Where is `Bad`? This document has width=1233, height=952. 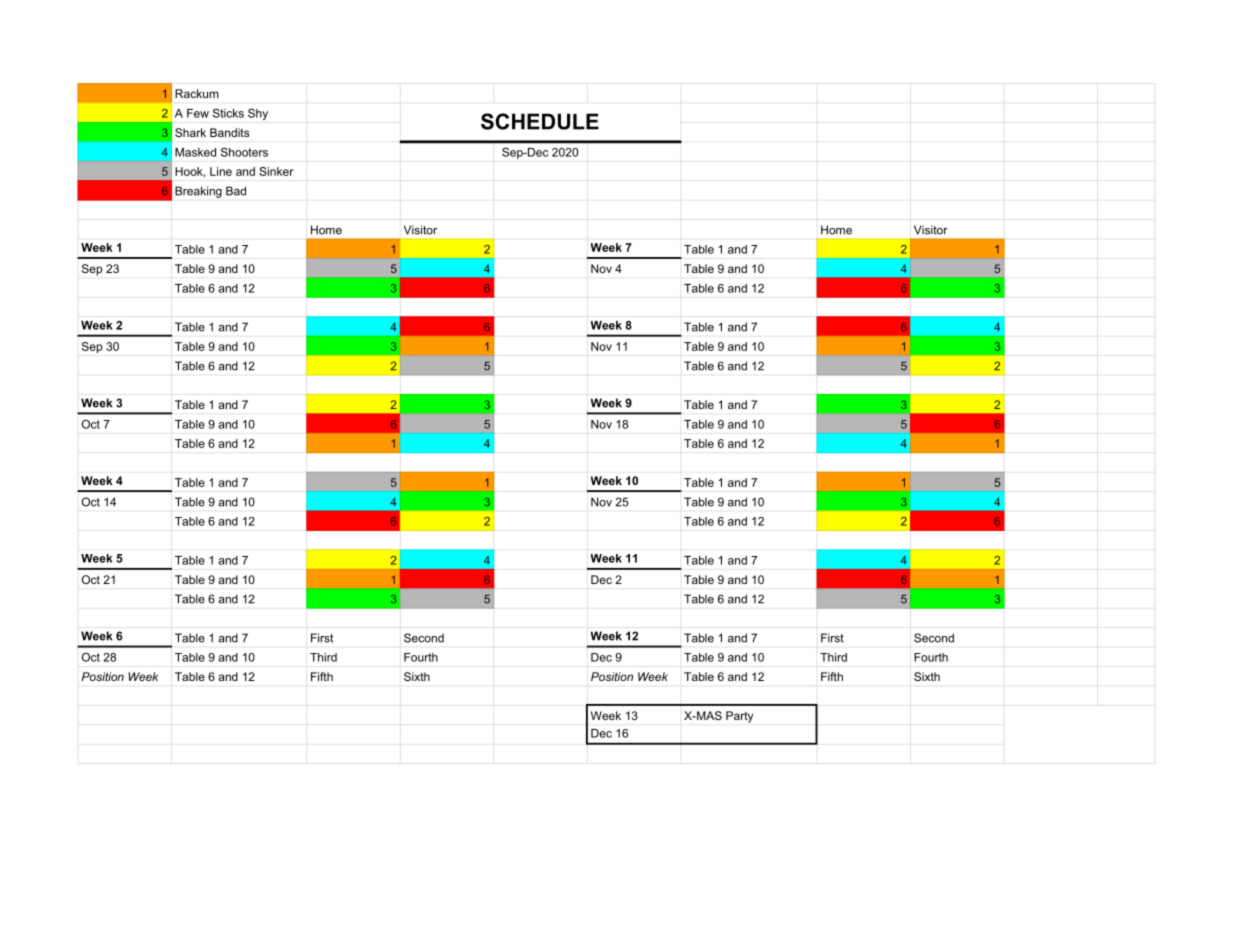
Bad is located at coordinates (236, 191).
